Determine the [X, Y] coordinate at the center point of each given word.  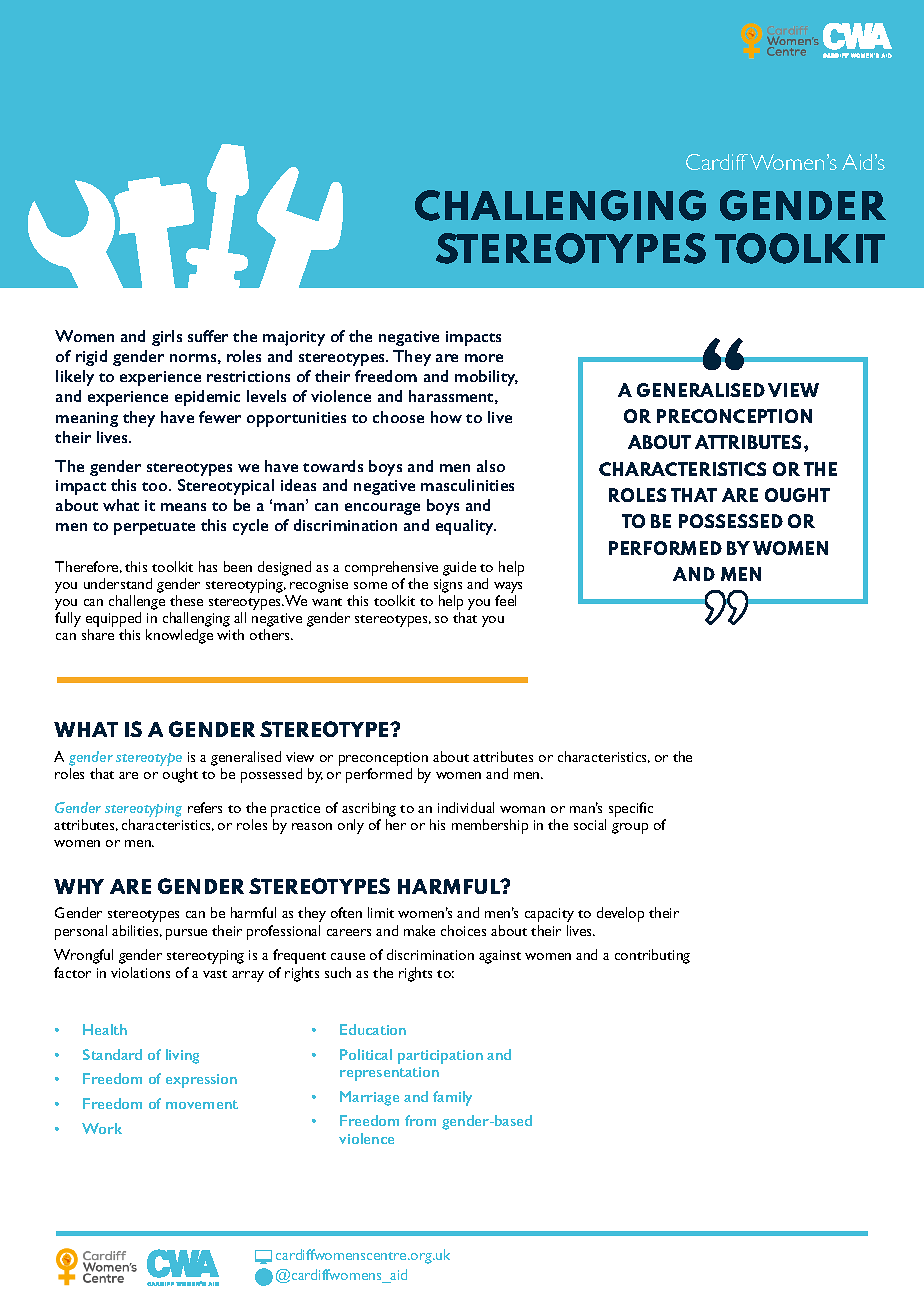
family [452, 1098]
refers [205, 807]
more [484, 358]
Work [102, 1128]
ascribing [369, 809]
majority [294, 338]
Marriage [369, 1098]
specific [631, 809]
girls [167, 338]
